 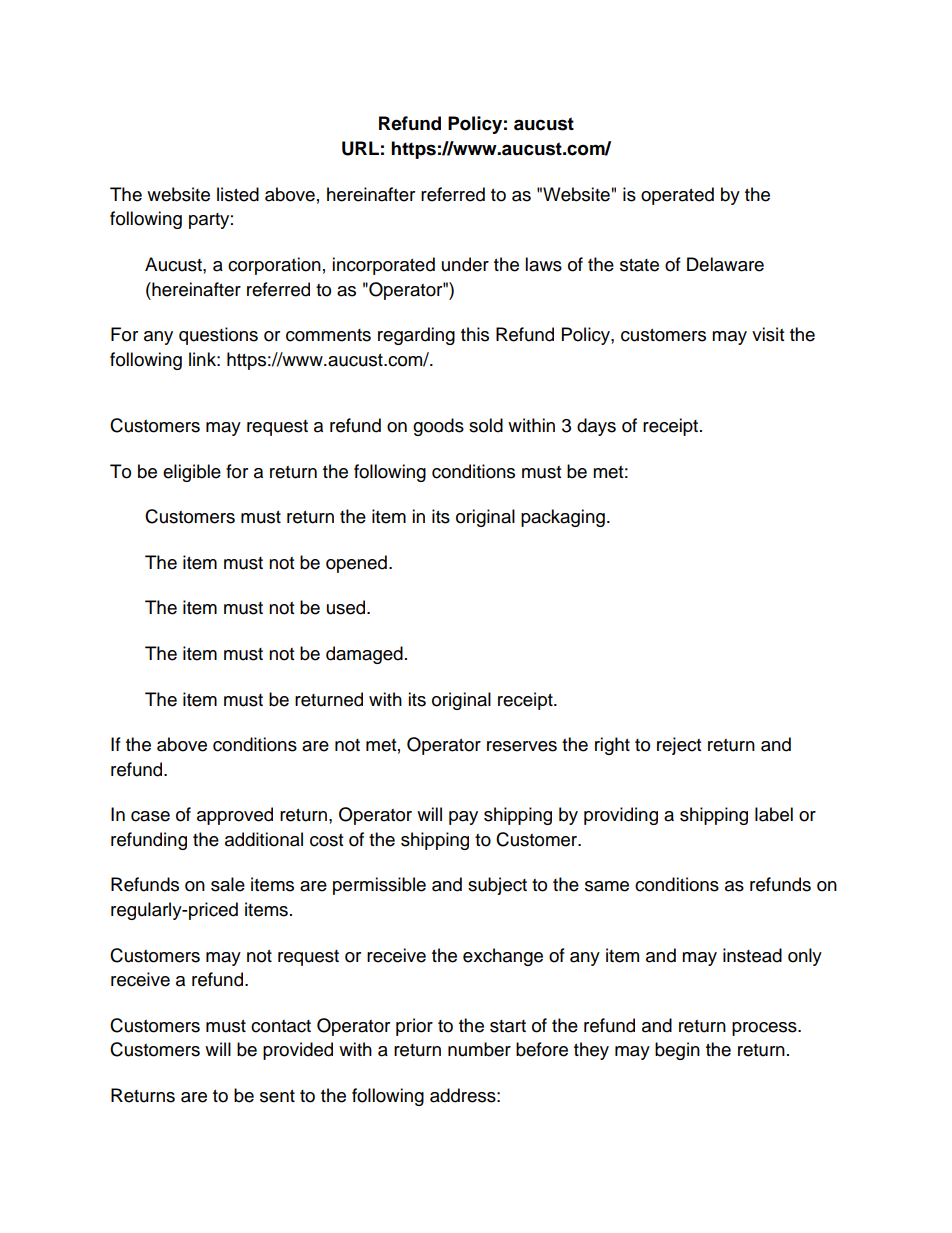 What do you see at coordinates (347, 607) in the screenshot?
I see `used` at bounding box center [347, 607].
